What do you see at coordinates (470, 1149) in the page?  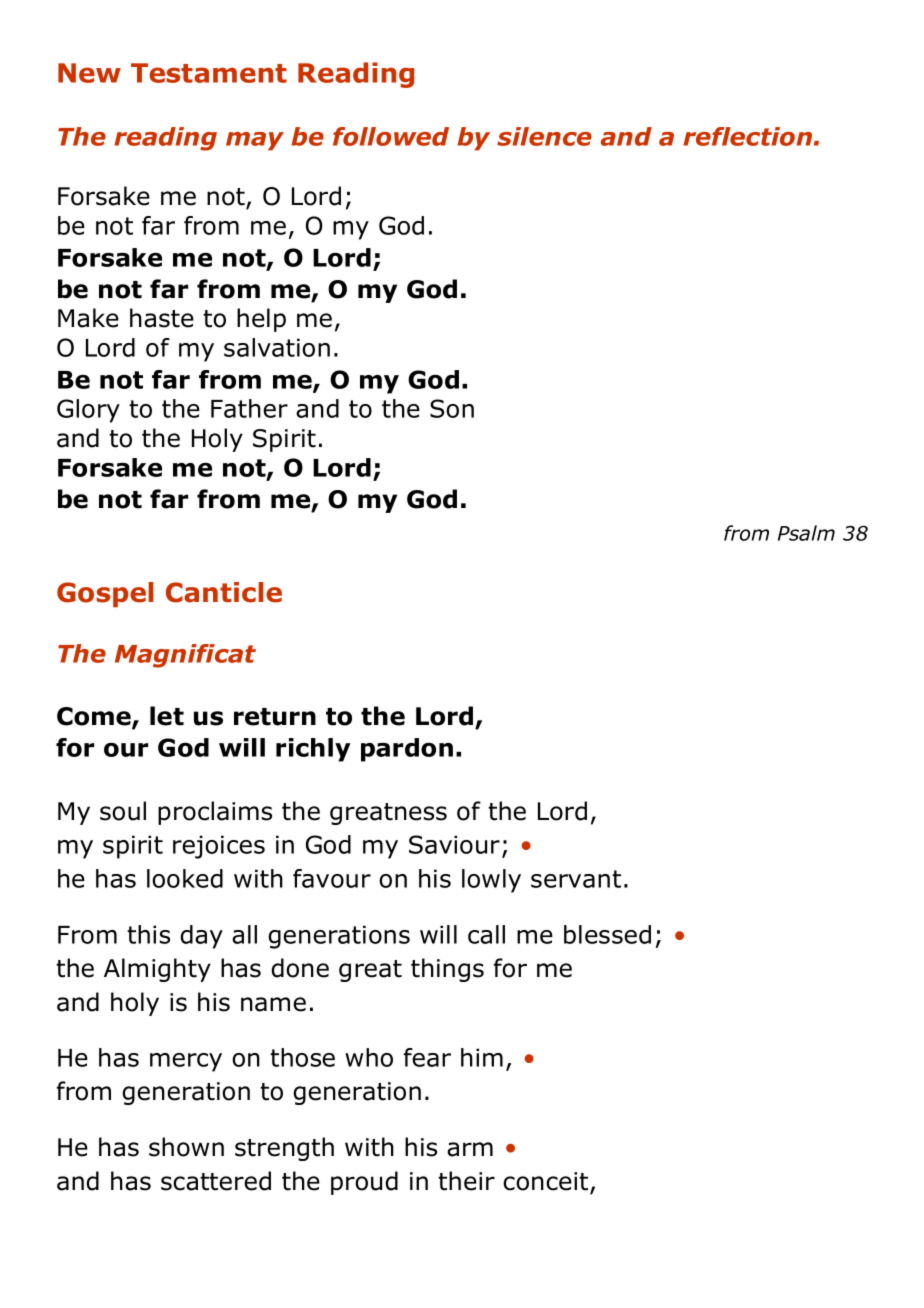 I see `arm` at bounding box center [470, 1149].
